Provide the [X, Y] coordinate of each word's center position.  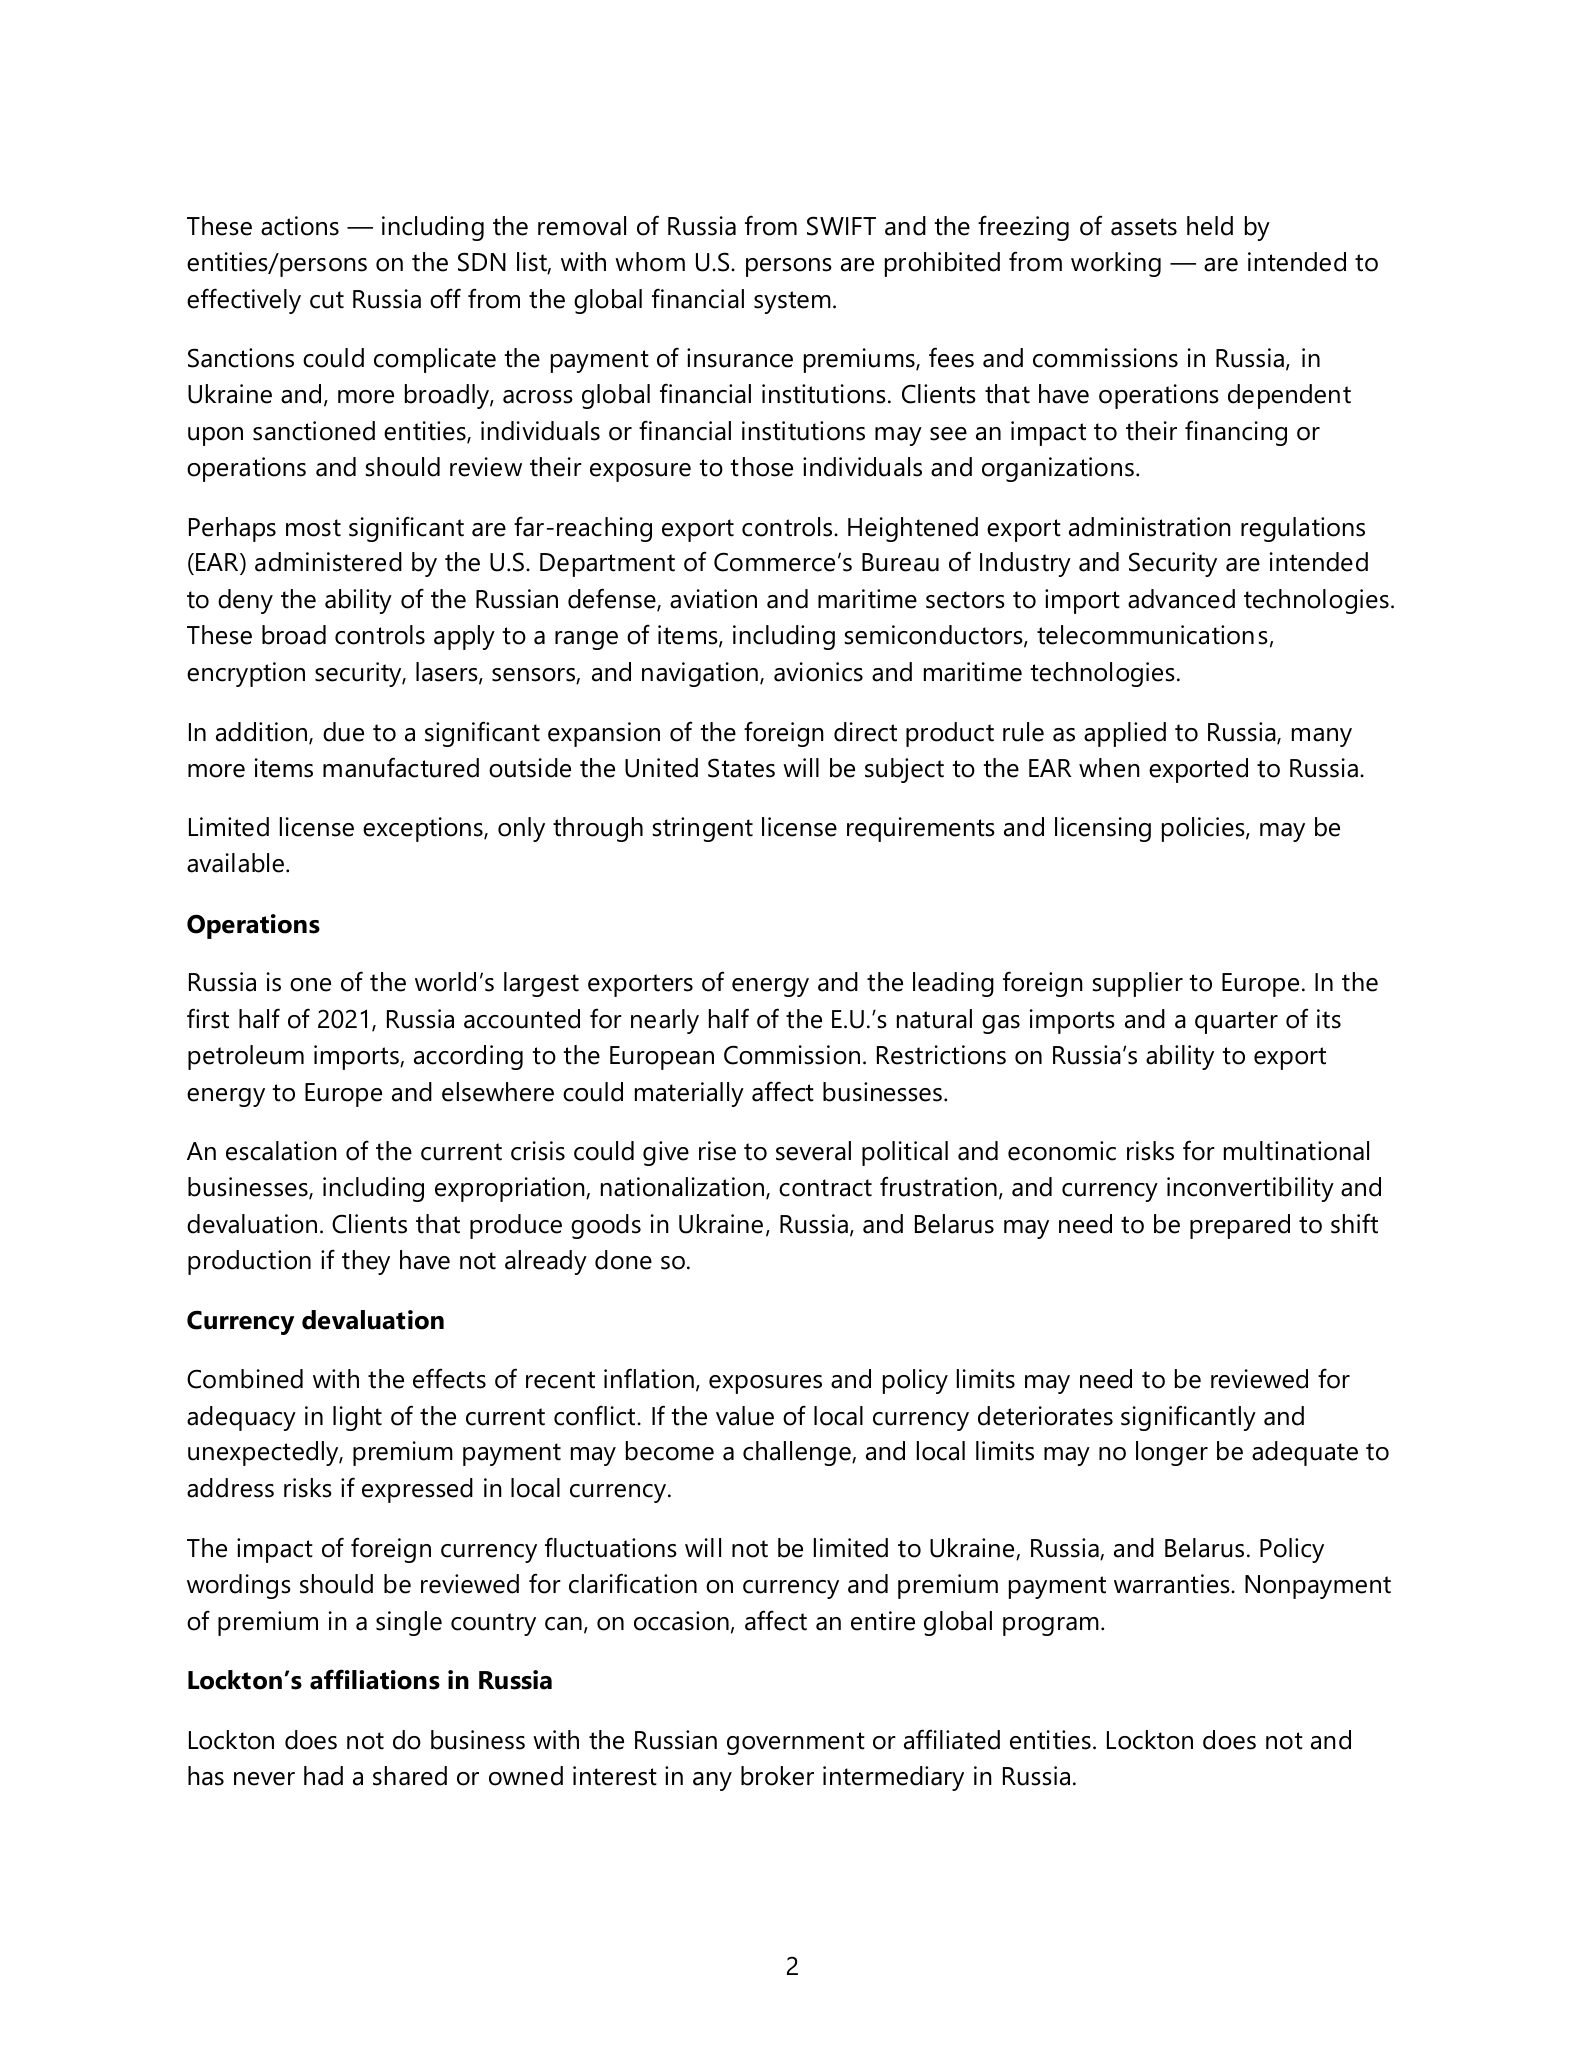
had [323, 1776]
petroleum [246, 1057]
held [1210, 226]
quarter [1236, 1022]
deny [245, 601]
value [745, 1416]
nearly [665, 1021]
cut [327, 300]
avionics [818, 672]
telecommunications [1152, 635]
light [357, 1418]
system [792, 302]
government [796, 1743]
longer [1172, 1453]
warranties [1173, 1584]
